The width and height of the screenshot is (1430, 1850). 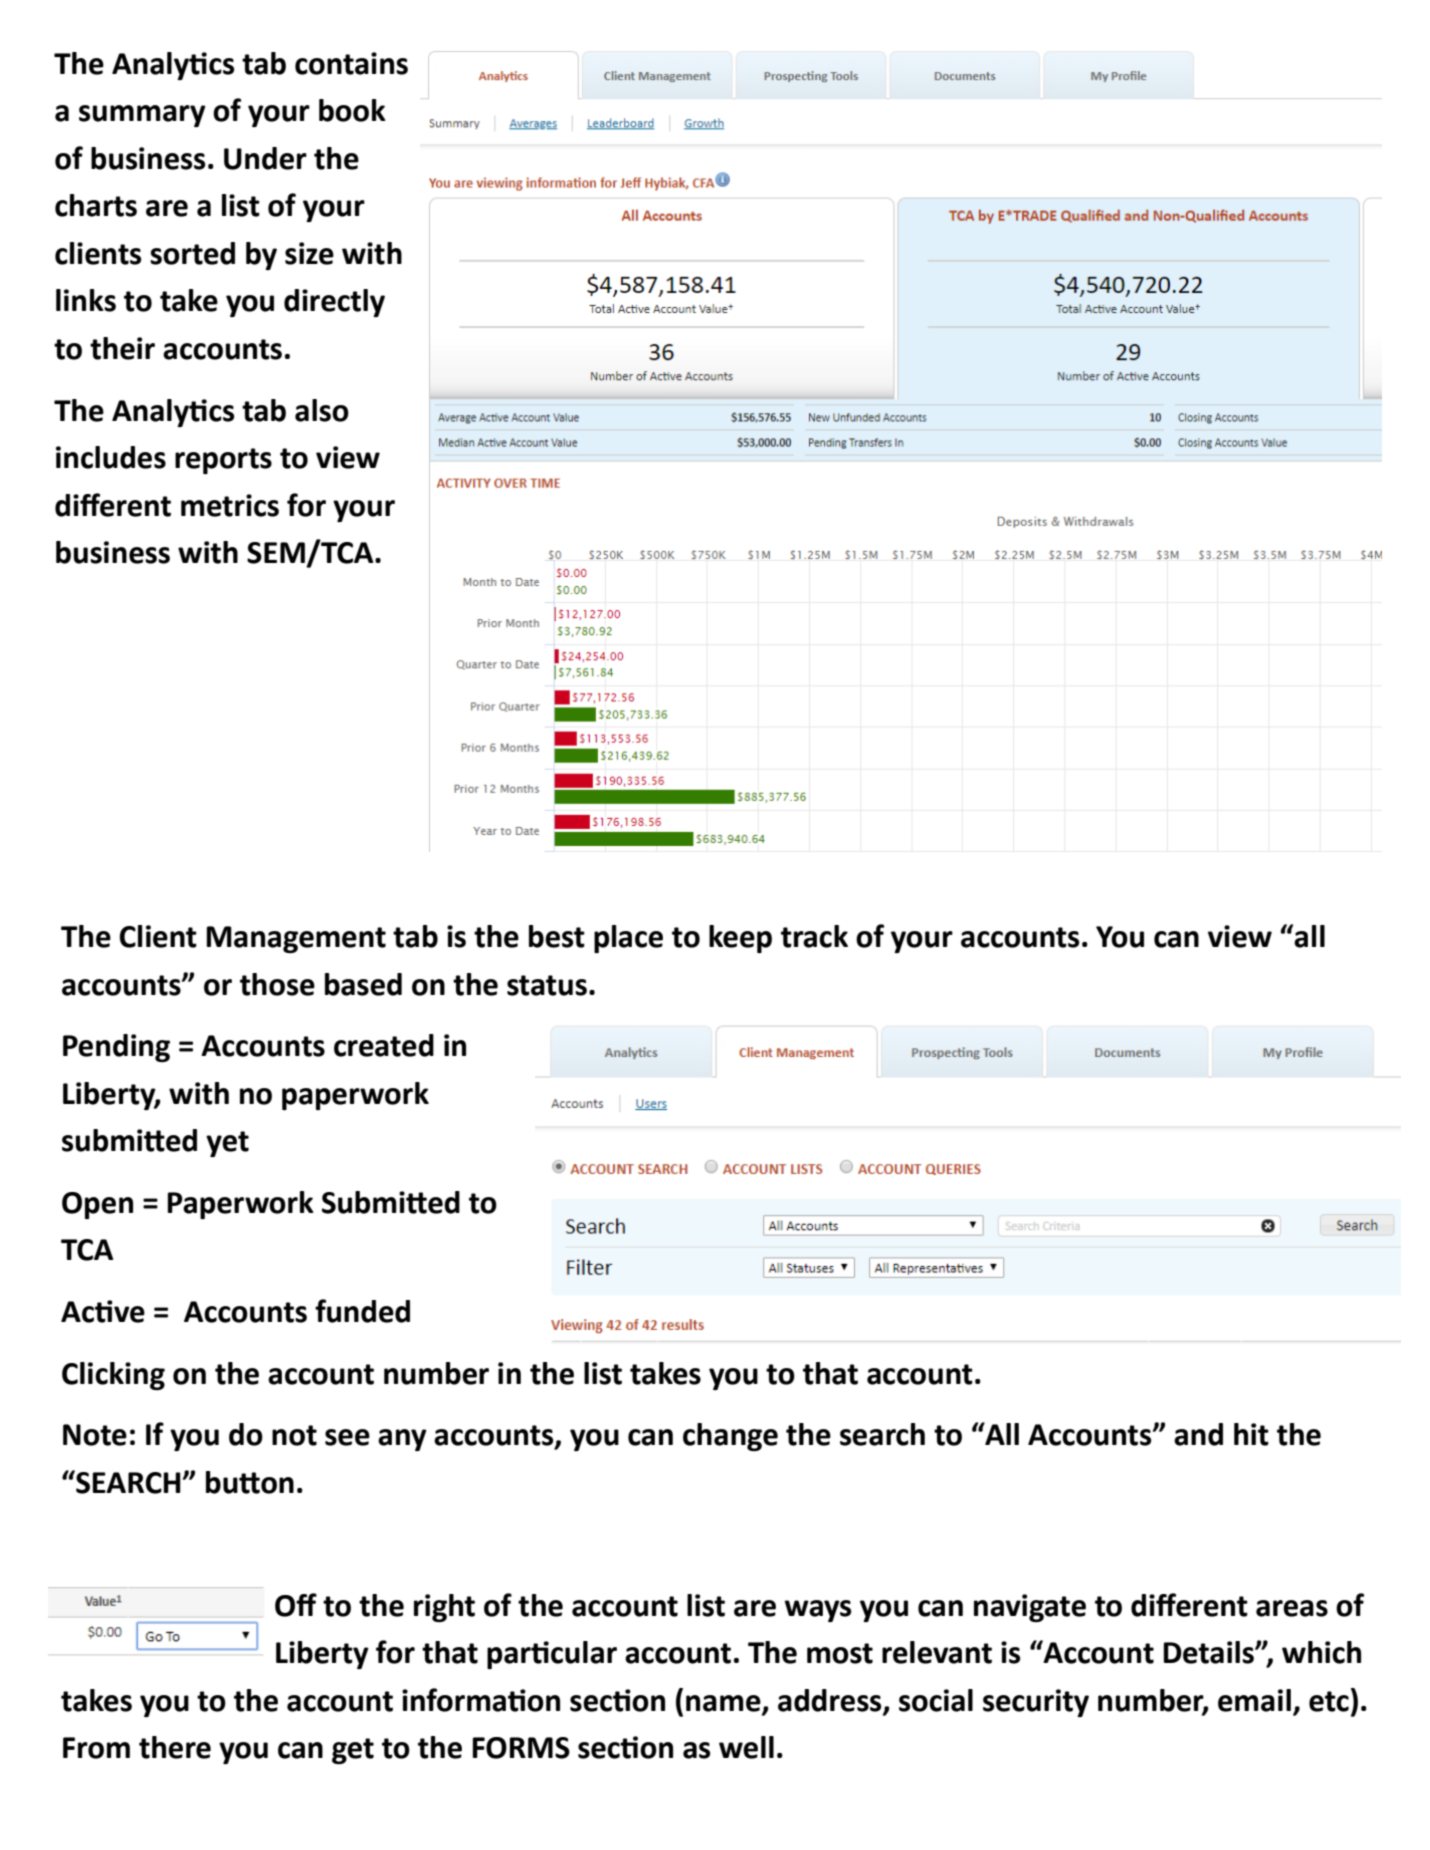 I want to click on keep, so click(x=740, y=939).
